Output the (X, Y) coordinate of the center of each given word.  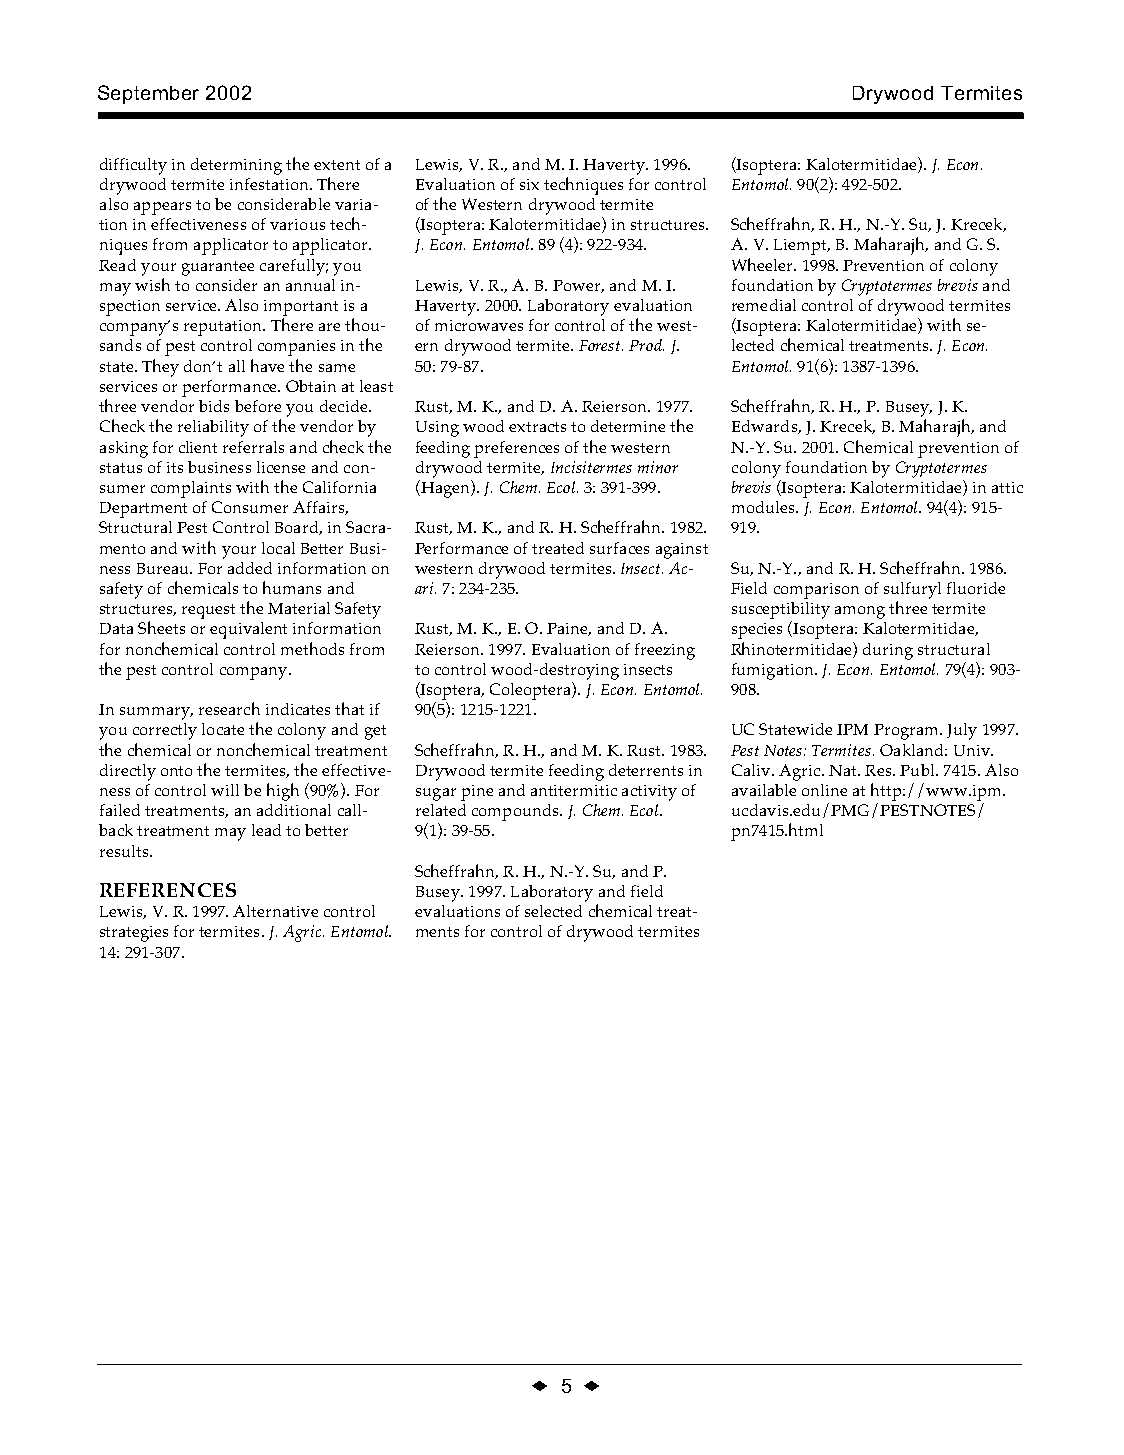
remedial (764, 305)
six (529, 184)
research (229, 708)
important (301, 308)
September (148, 94)
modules (764, 507)
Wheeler (763, 264)
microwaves (479, 325)
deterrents (646, 770)
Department (143, 510)
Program (907, 732)
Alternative (275, 911)
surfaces (619, 548)
